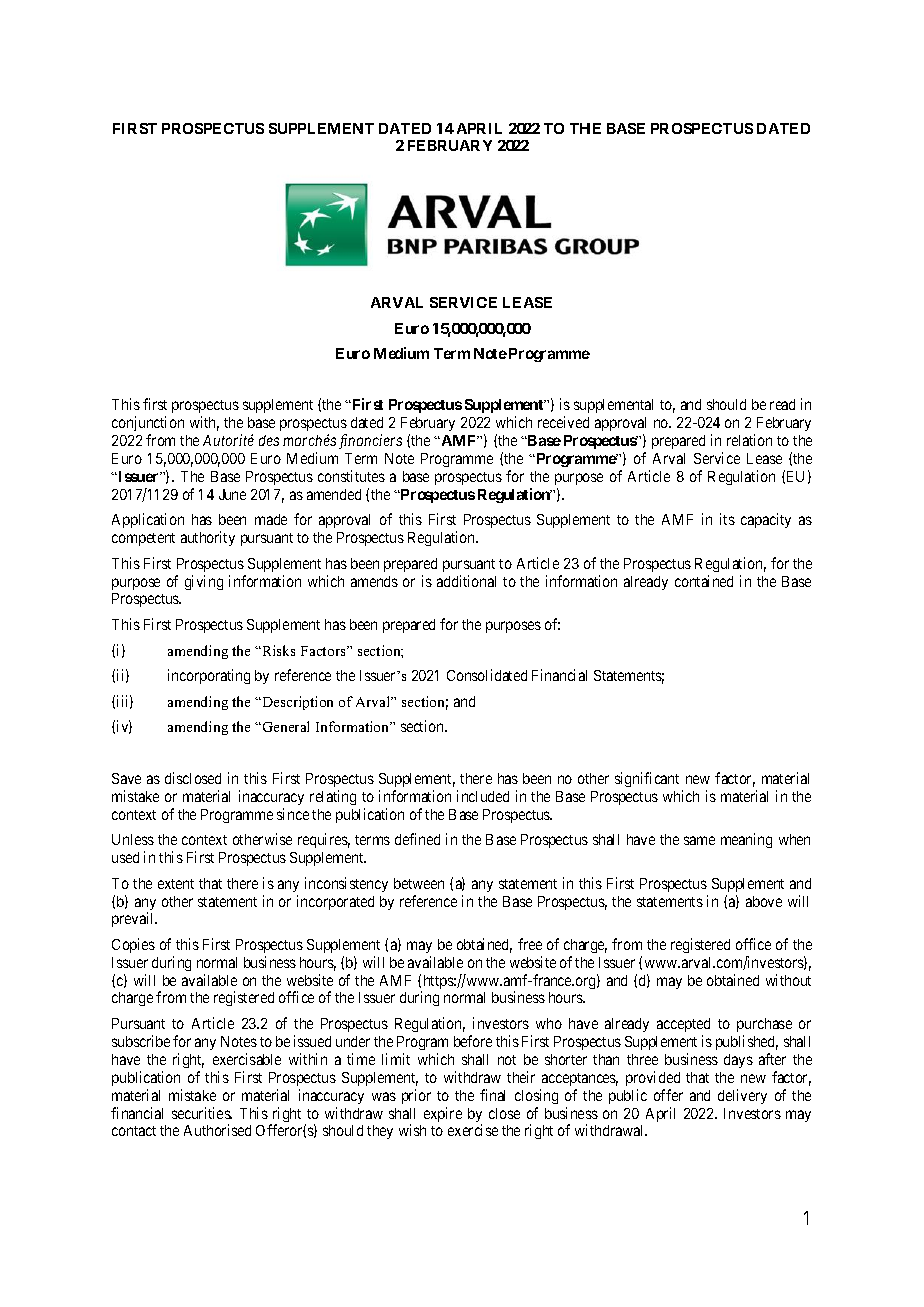 Image resolution: width=924 pixels, height=1307 pixels. I want to click on conjunction, so click(148, 425).
